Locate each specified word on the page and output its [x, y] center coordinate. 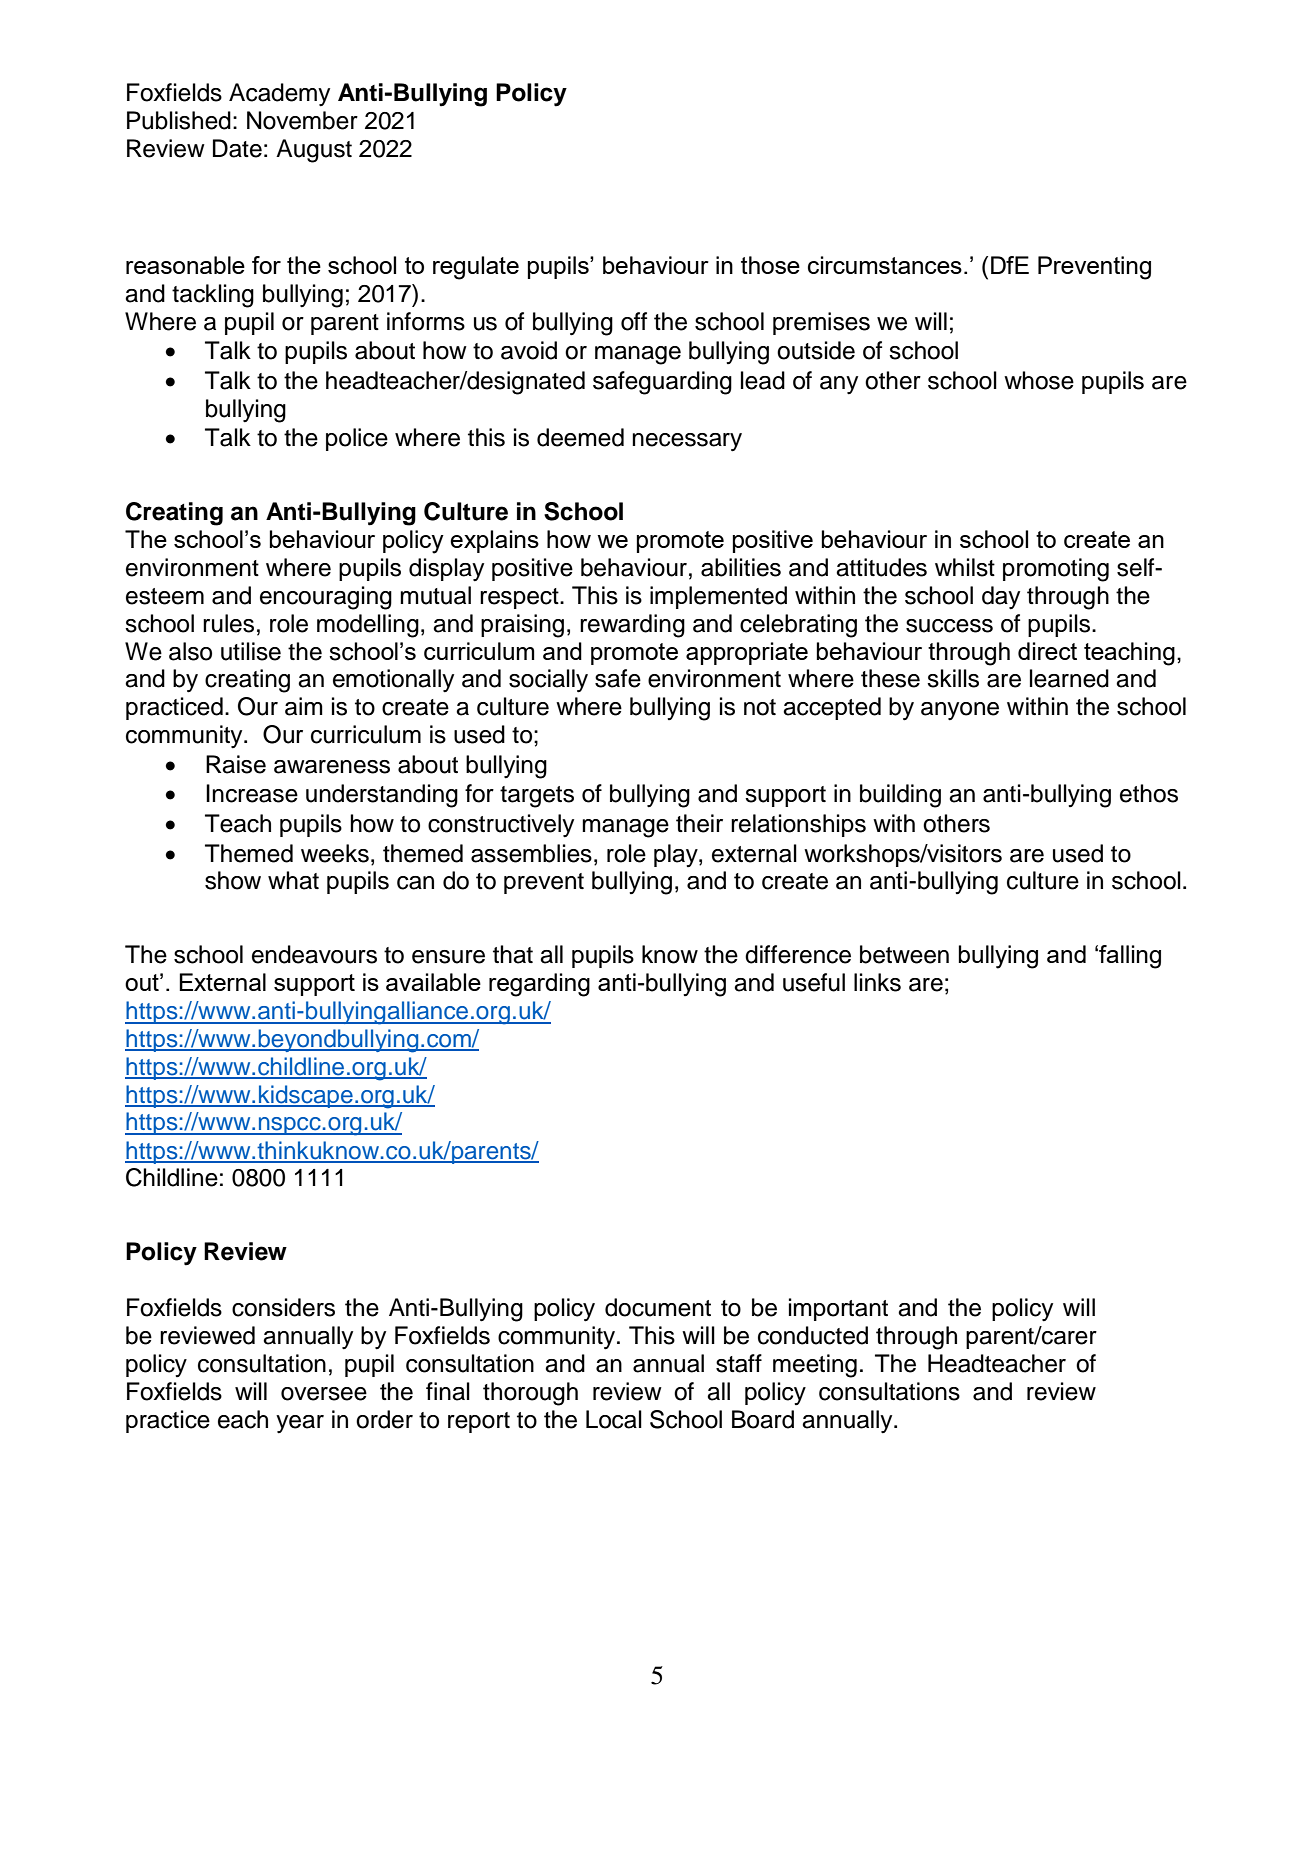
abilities [741, 567]
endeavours [314, 954]
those [770, 265]
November [302, 120]
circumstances [885, 265]
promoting [1056, 570]
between [904, 954]
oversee [324, 1394]
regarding [539, 985]
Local [614, 1419]
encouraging [326, 598]
